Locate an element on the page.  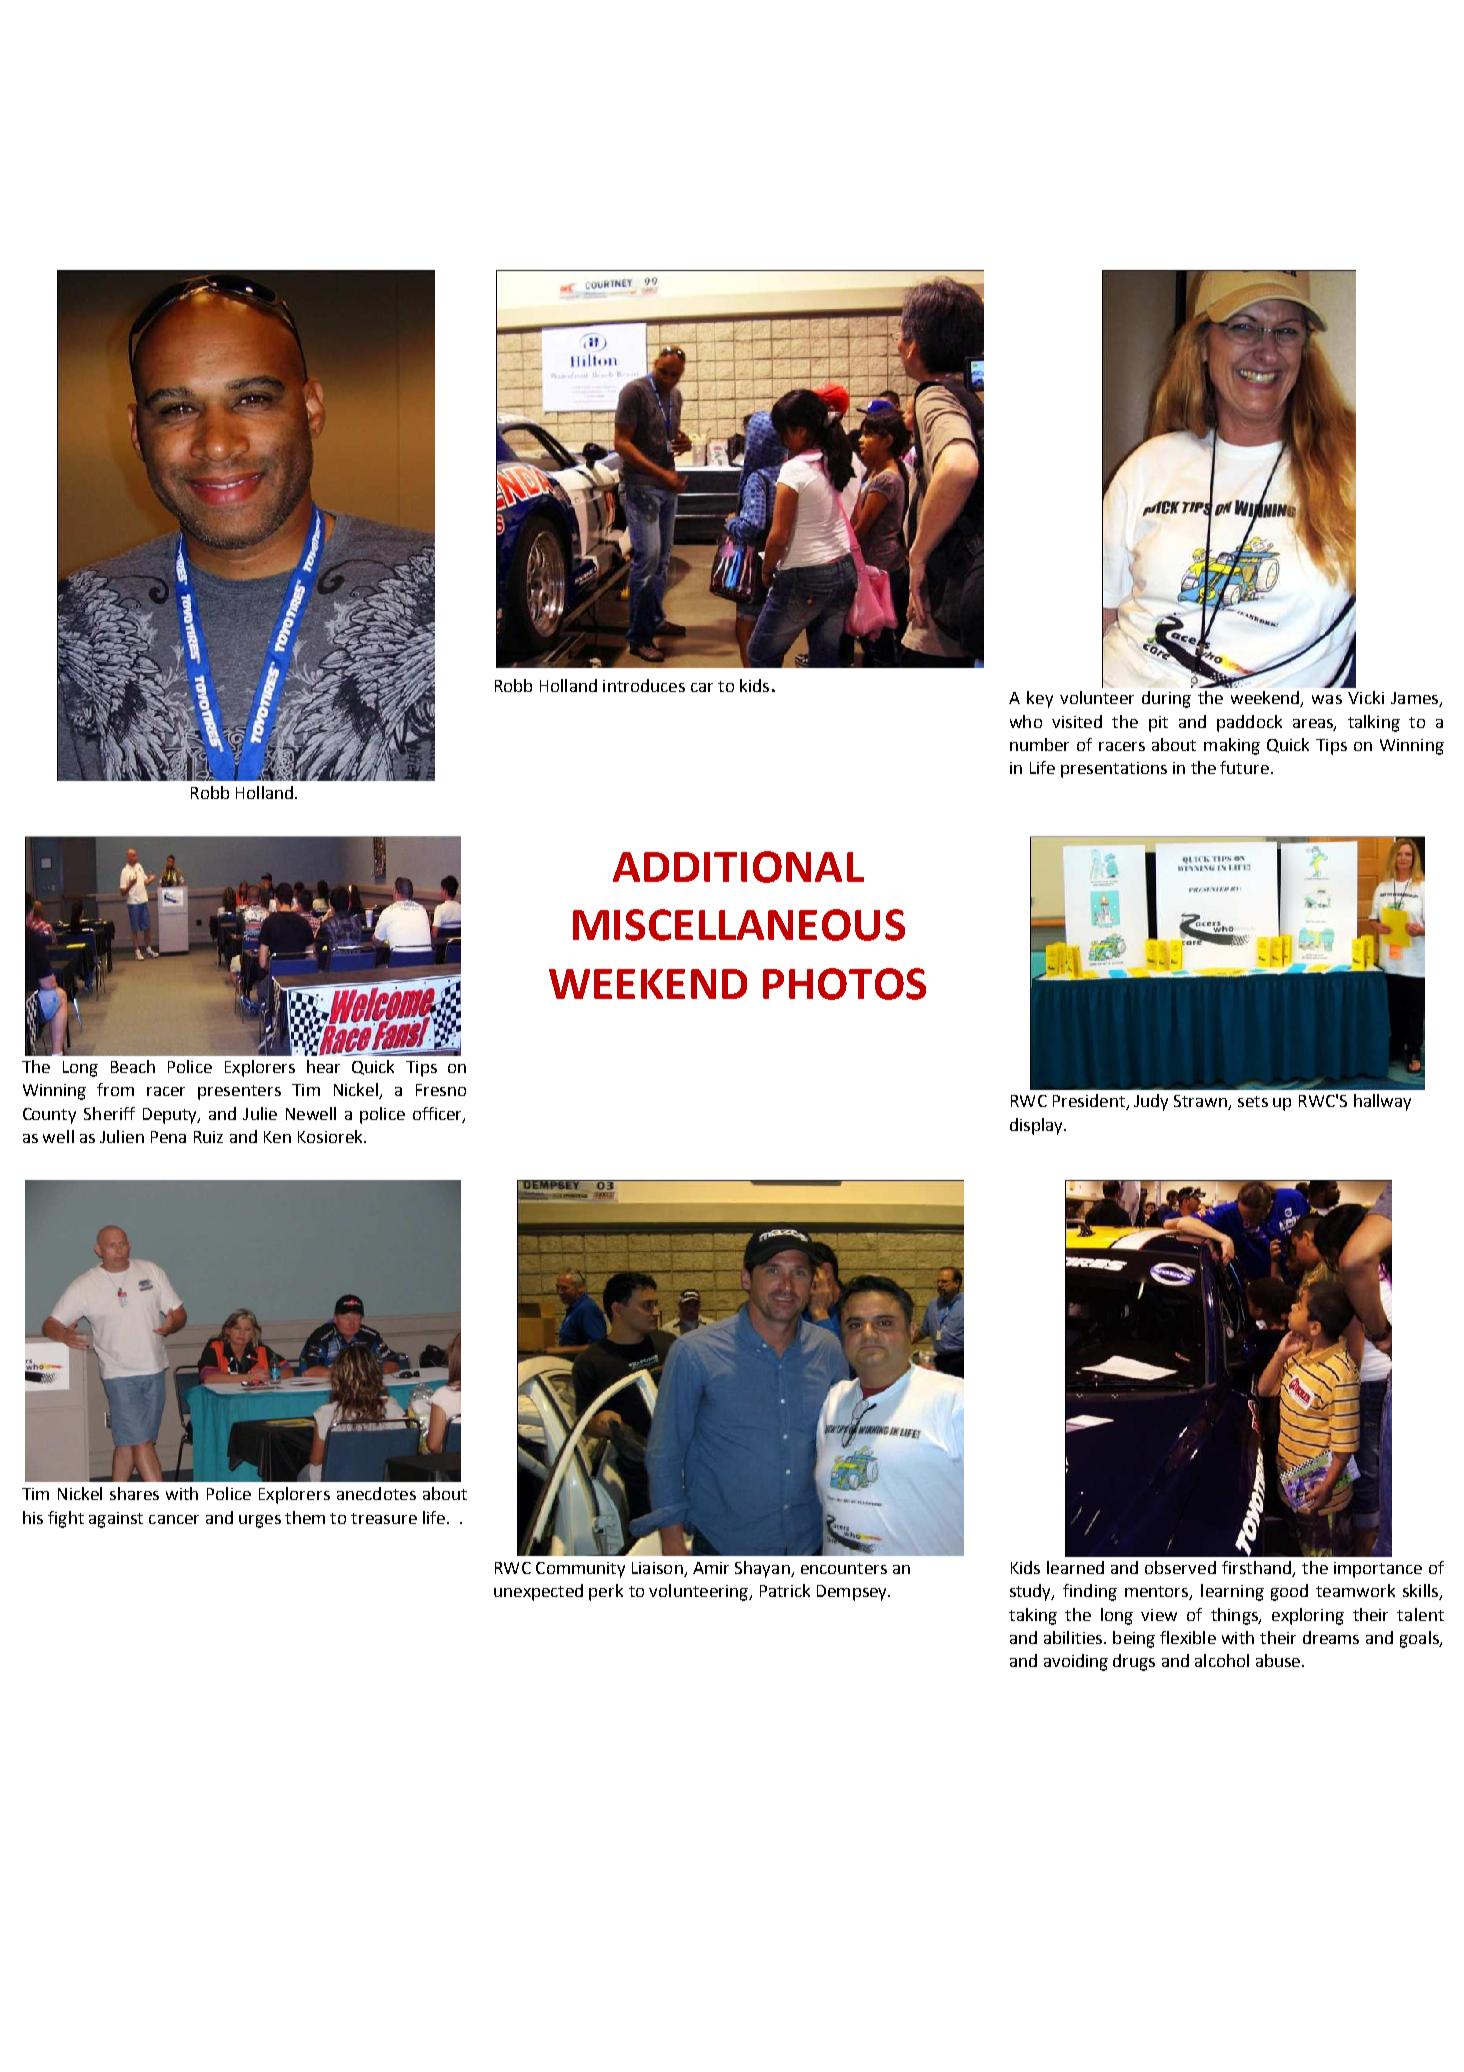
sets is located at coordinates (1253, 1101).
